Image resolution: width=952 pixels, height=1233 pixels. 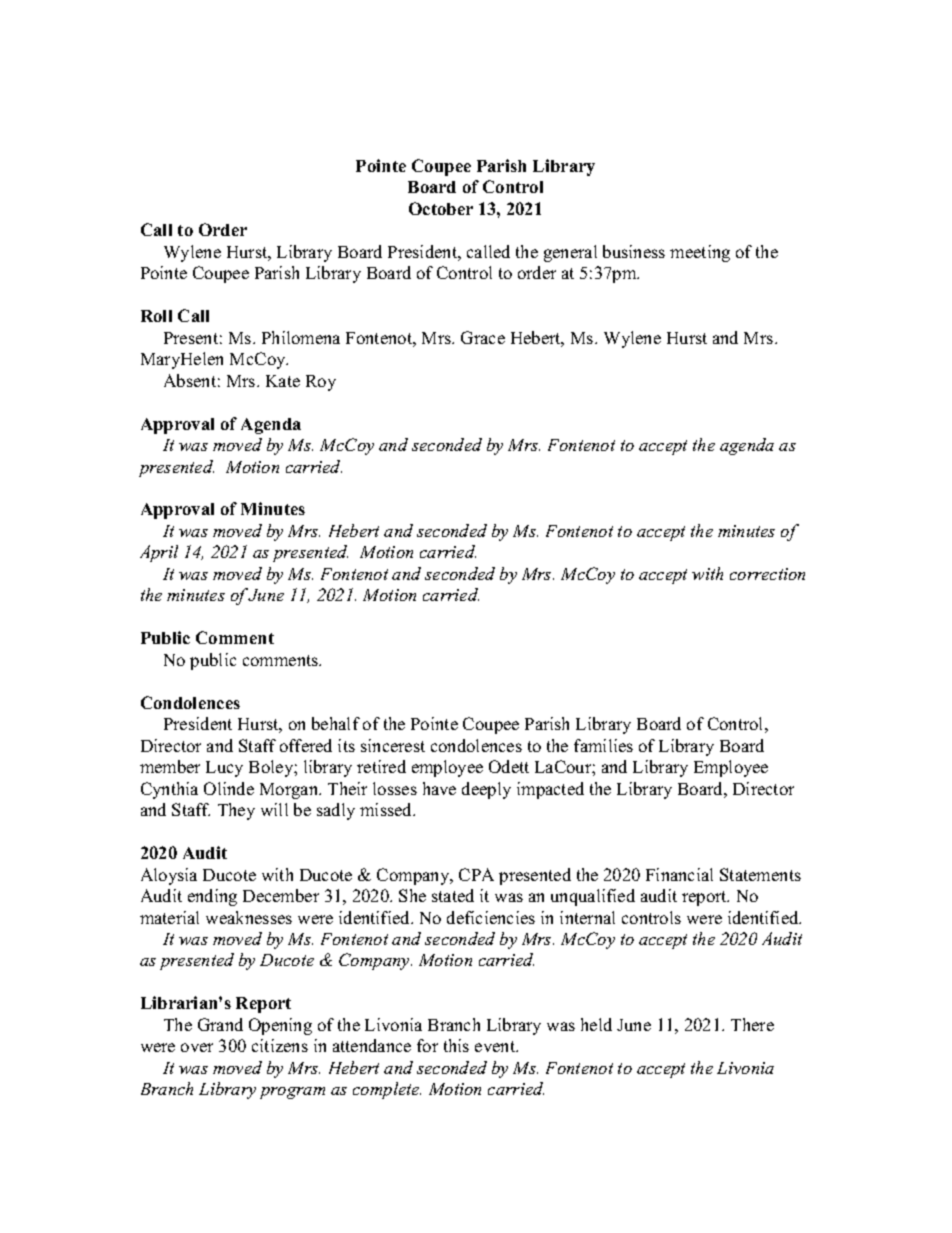 What do you see at coordinates (156, 316) in the image?
I see `Roll` at bounding box center [156, 316].
